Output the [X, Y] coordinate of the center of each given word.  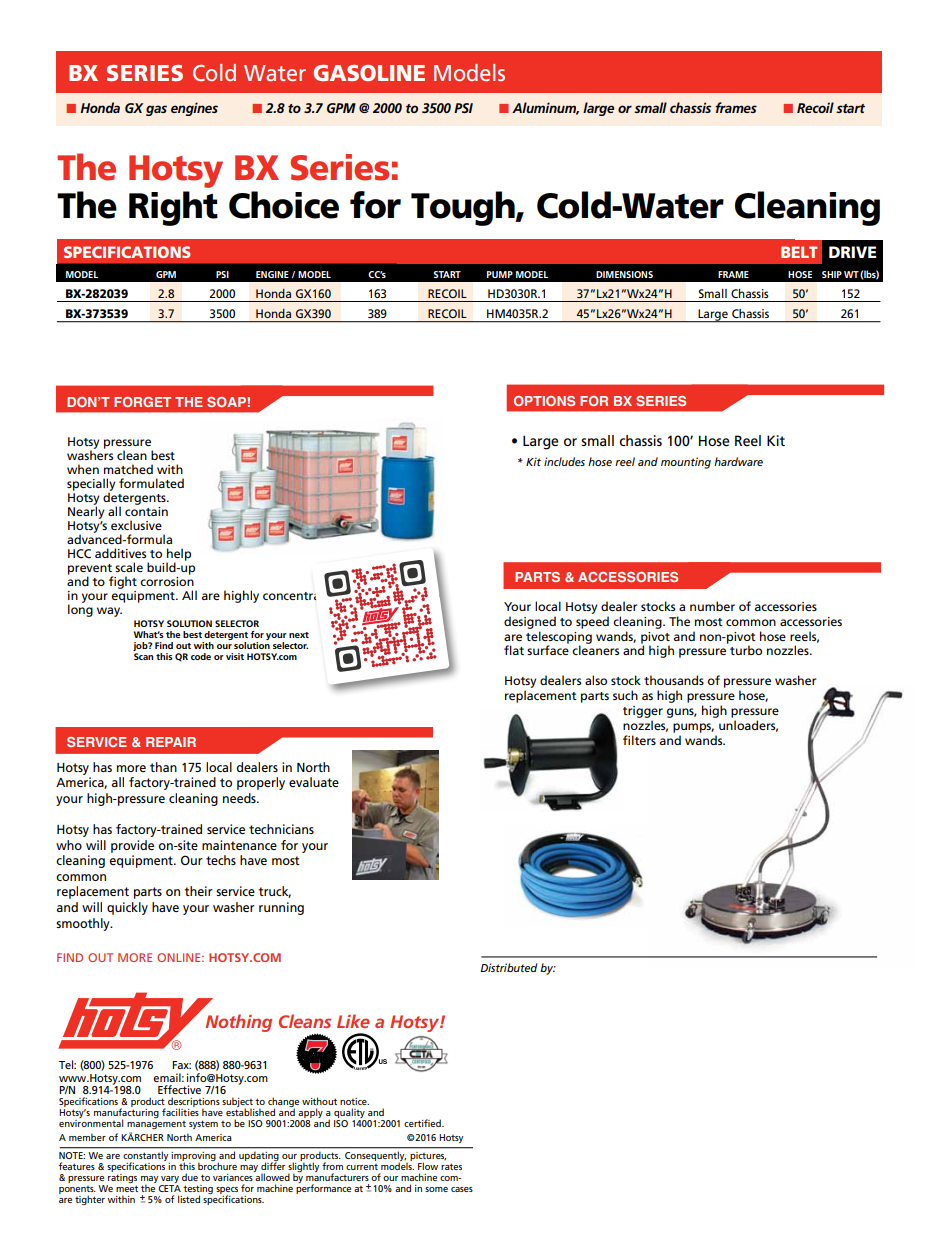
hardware [738, 461]
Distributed [508, 967]
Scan [143, 656]
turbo [746, 650]
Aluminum [545, 108]
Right [173, 208]
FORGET [142, 402]
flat [514, 650]
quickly [127, 908]
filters [639, 740]
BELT [799, 252]
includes [564, 461]
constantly [146, 1158]
